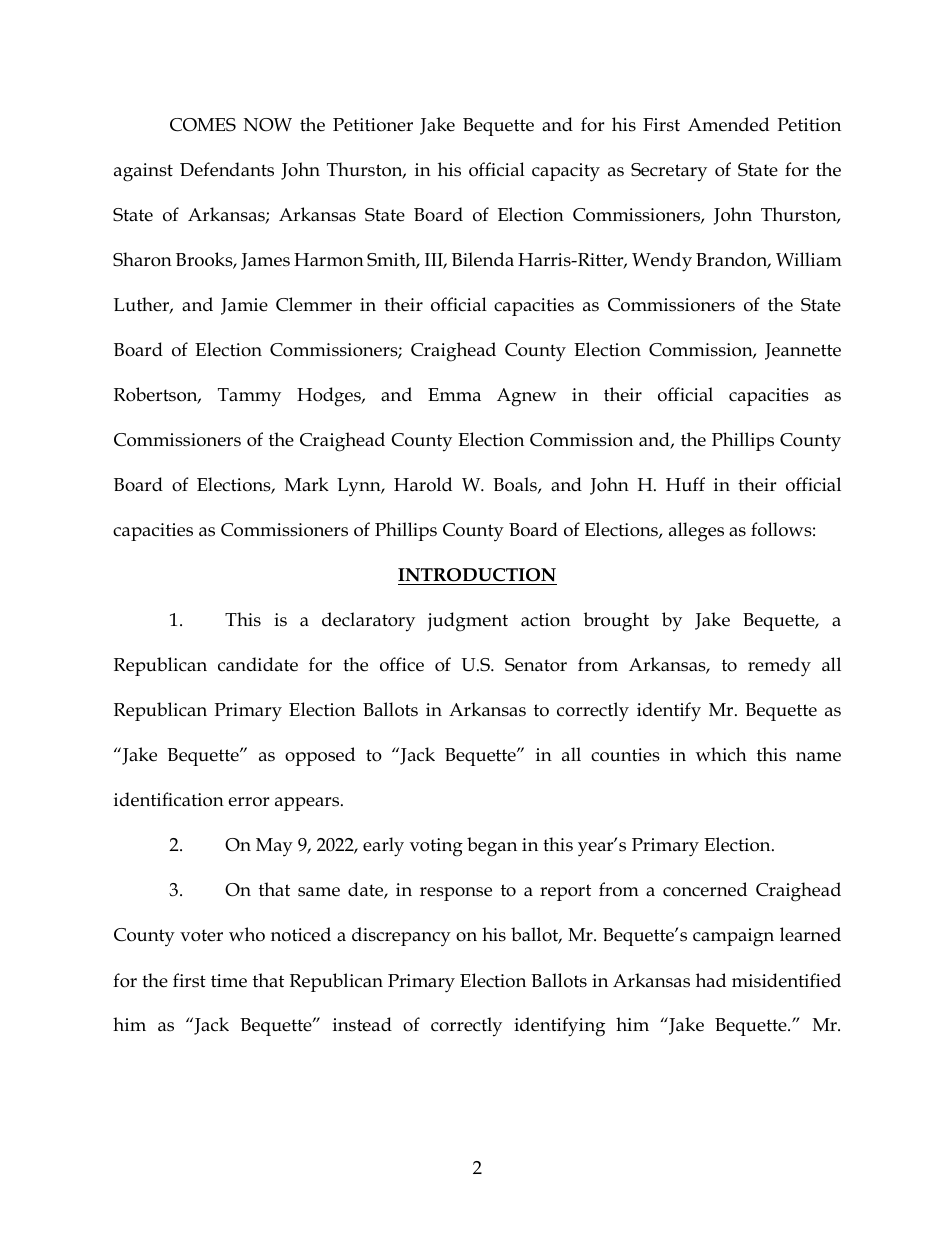 The width and height of the page is (952, 1233). What do you see at coordinates (477, 576) in the page?
I see `INTRODUCTION` at bounding box center [477, 576].
